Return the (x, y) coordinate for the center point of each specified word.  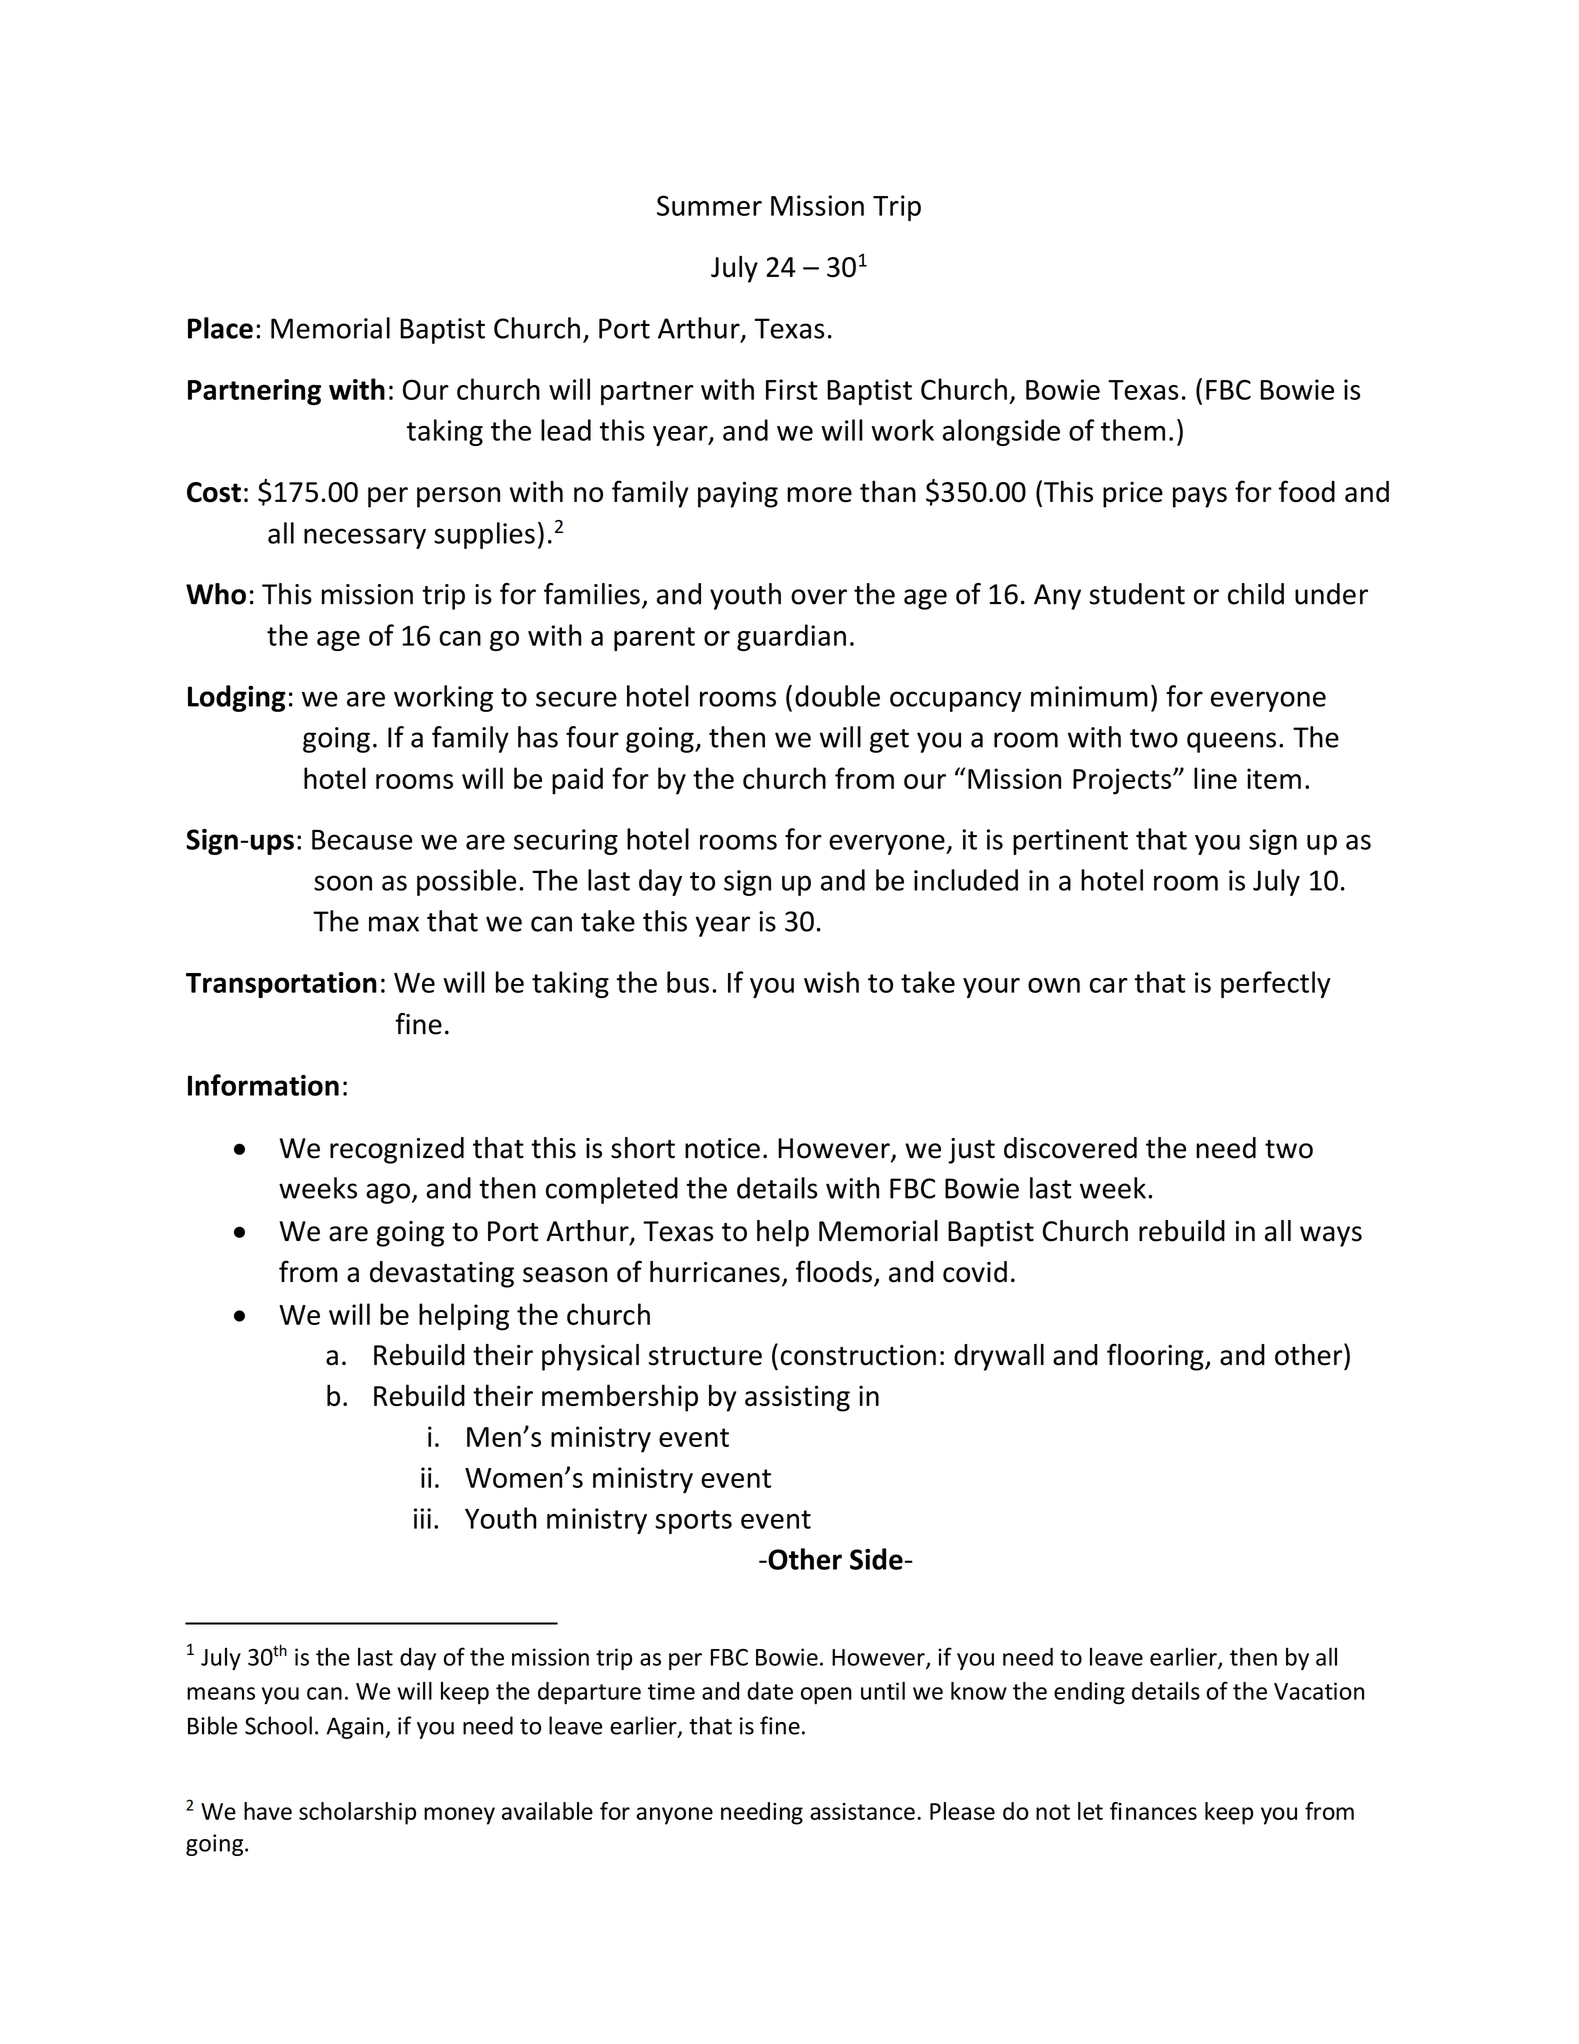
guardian (791, 637)
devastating (442, 1274)
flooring (1156, 1357)
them (1133, 430)
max (394, 924)
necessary (365, 538)
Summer (709, 205)
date (770, 1691)
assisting (797, 1398)
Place (220, 328)
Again (356, 1728)
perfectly (1276, 984)
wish (831, 982)
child (1256, 594)
